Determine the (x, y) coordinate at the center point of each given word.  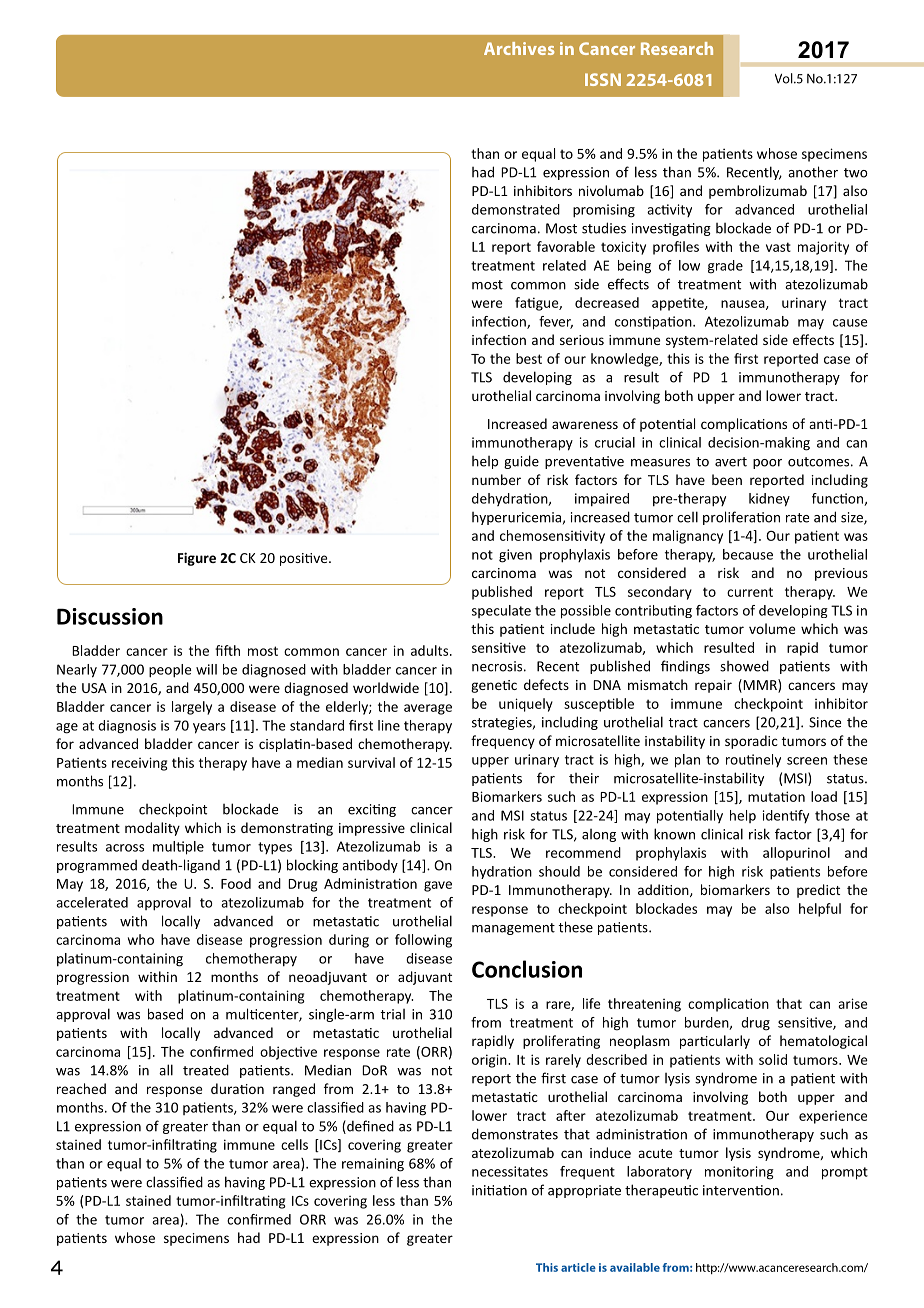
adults (431, 650)
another (813, 172)
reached (81, 1088)
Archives (519, 48)
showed (744, 666)
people (170, 671)
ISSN (603, 79)
